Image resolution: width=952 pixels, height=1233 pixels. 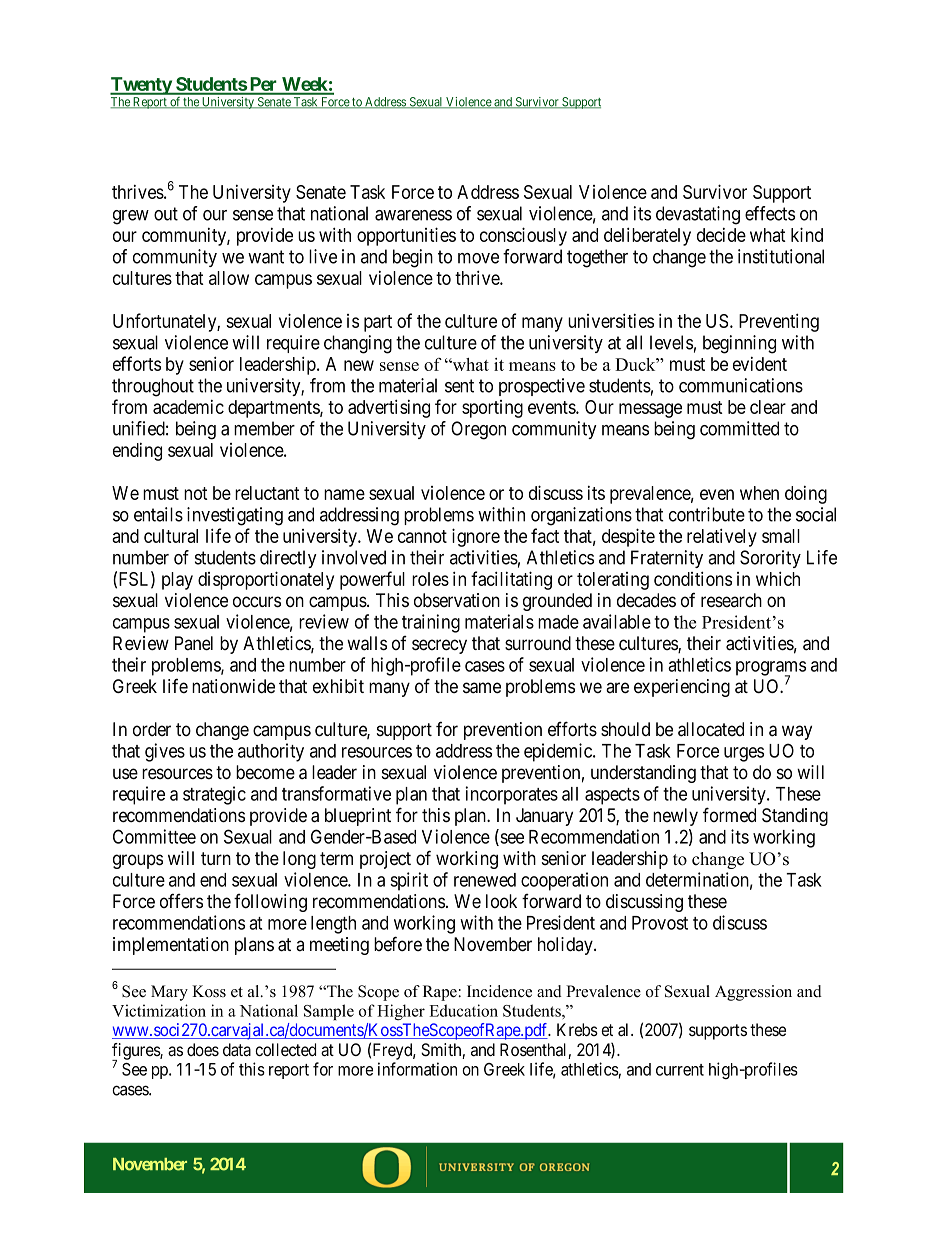 What do you see at coordinates (141, 86) in the page?
I see `Twenty` at bounding box center [141, 86].
